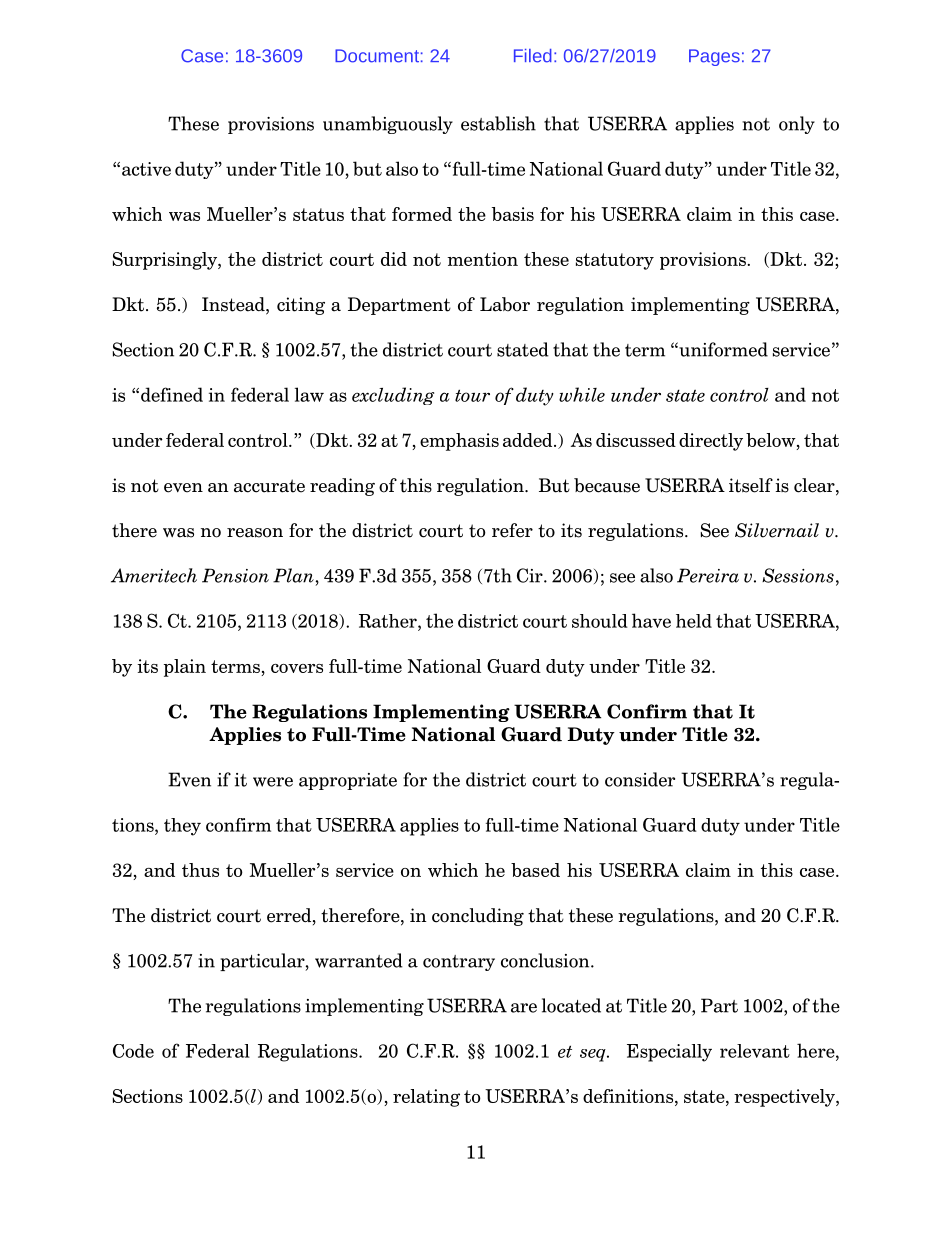 This screenshot has width=952, height=1233. What do you see at coordinates (133, 1051) in the screenshot?
I see `Code` at bounding box center [133, 1051].
